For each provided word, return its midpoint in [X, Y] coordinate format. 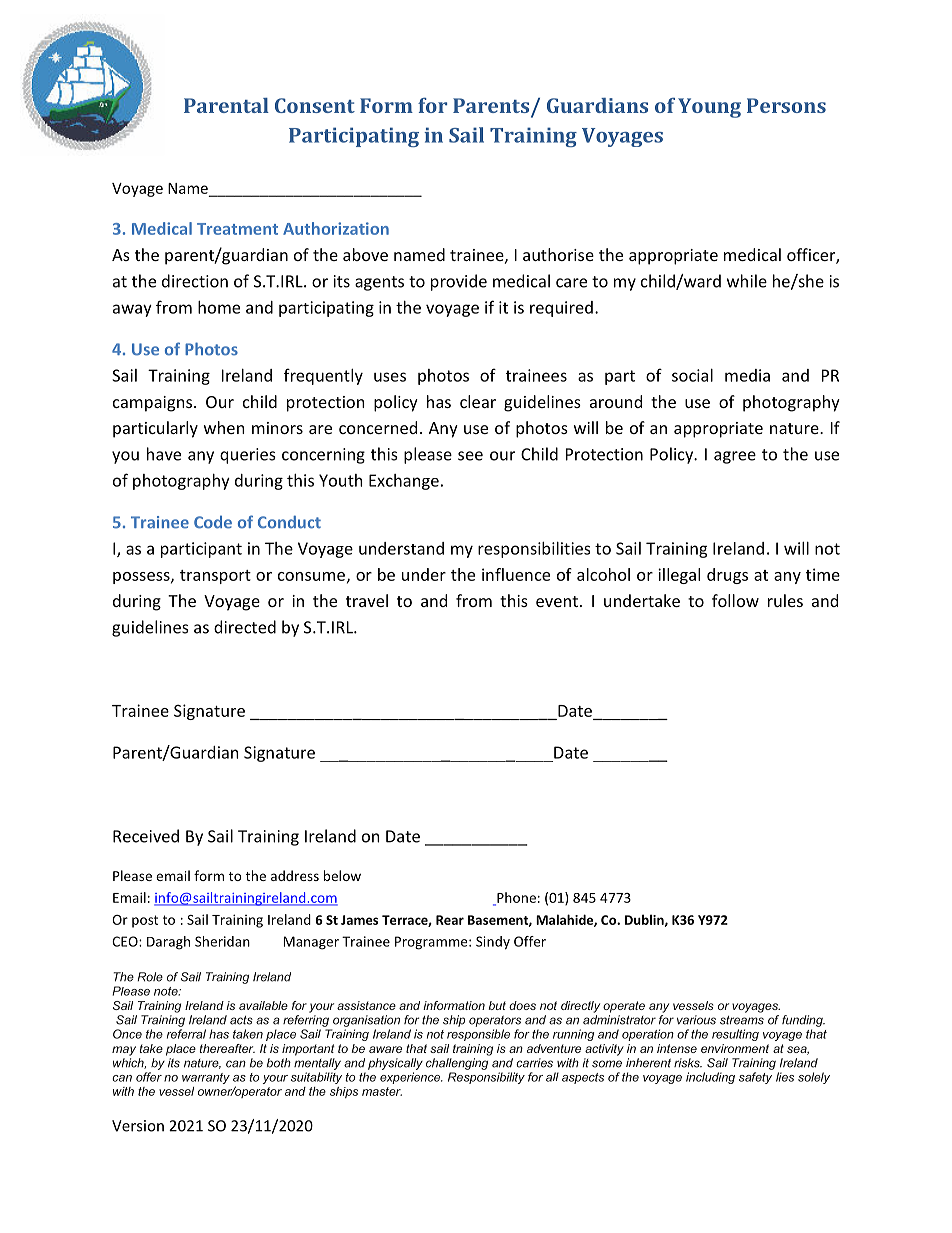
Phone [515, 898]
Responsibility [486, 1078]
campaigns [154, 404]
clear [478, 401]
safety [755, 1078]
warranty [206, 1078]
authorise [558, 254]
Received [146, 836]
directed [245, 627]
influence [516, 574]
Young [709, 108]
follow [735, 600]
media [747, 375]
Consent [315, 105]
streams [742, 1020]
